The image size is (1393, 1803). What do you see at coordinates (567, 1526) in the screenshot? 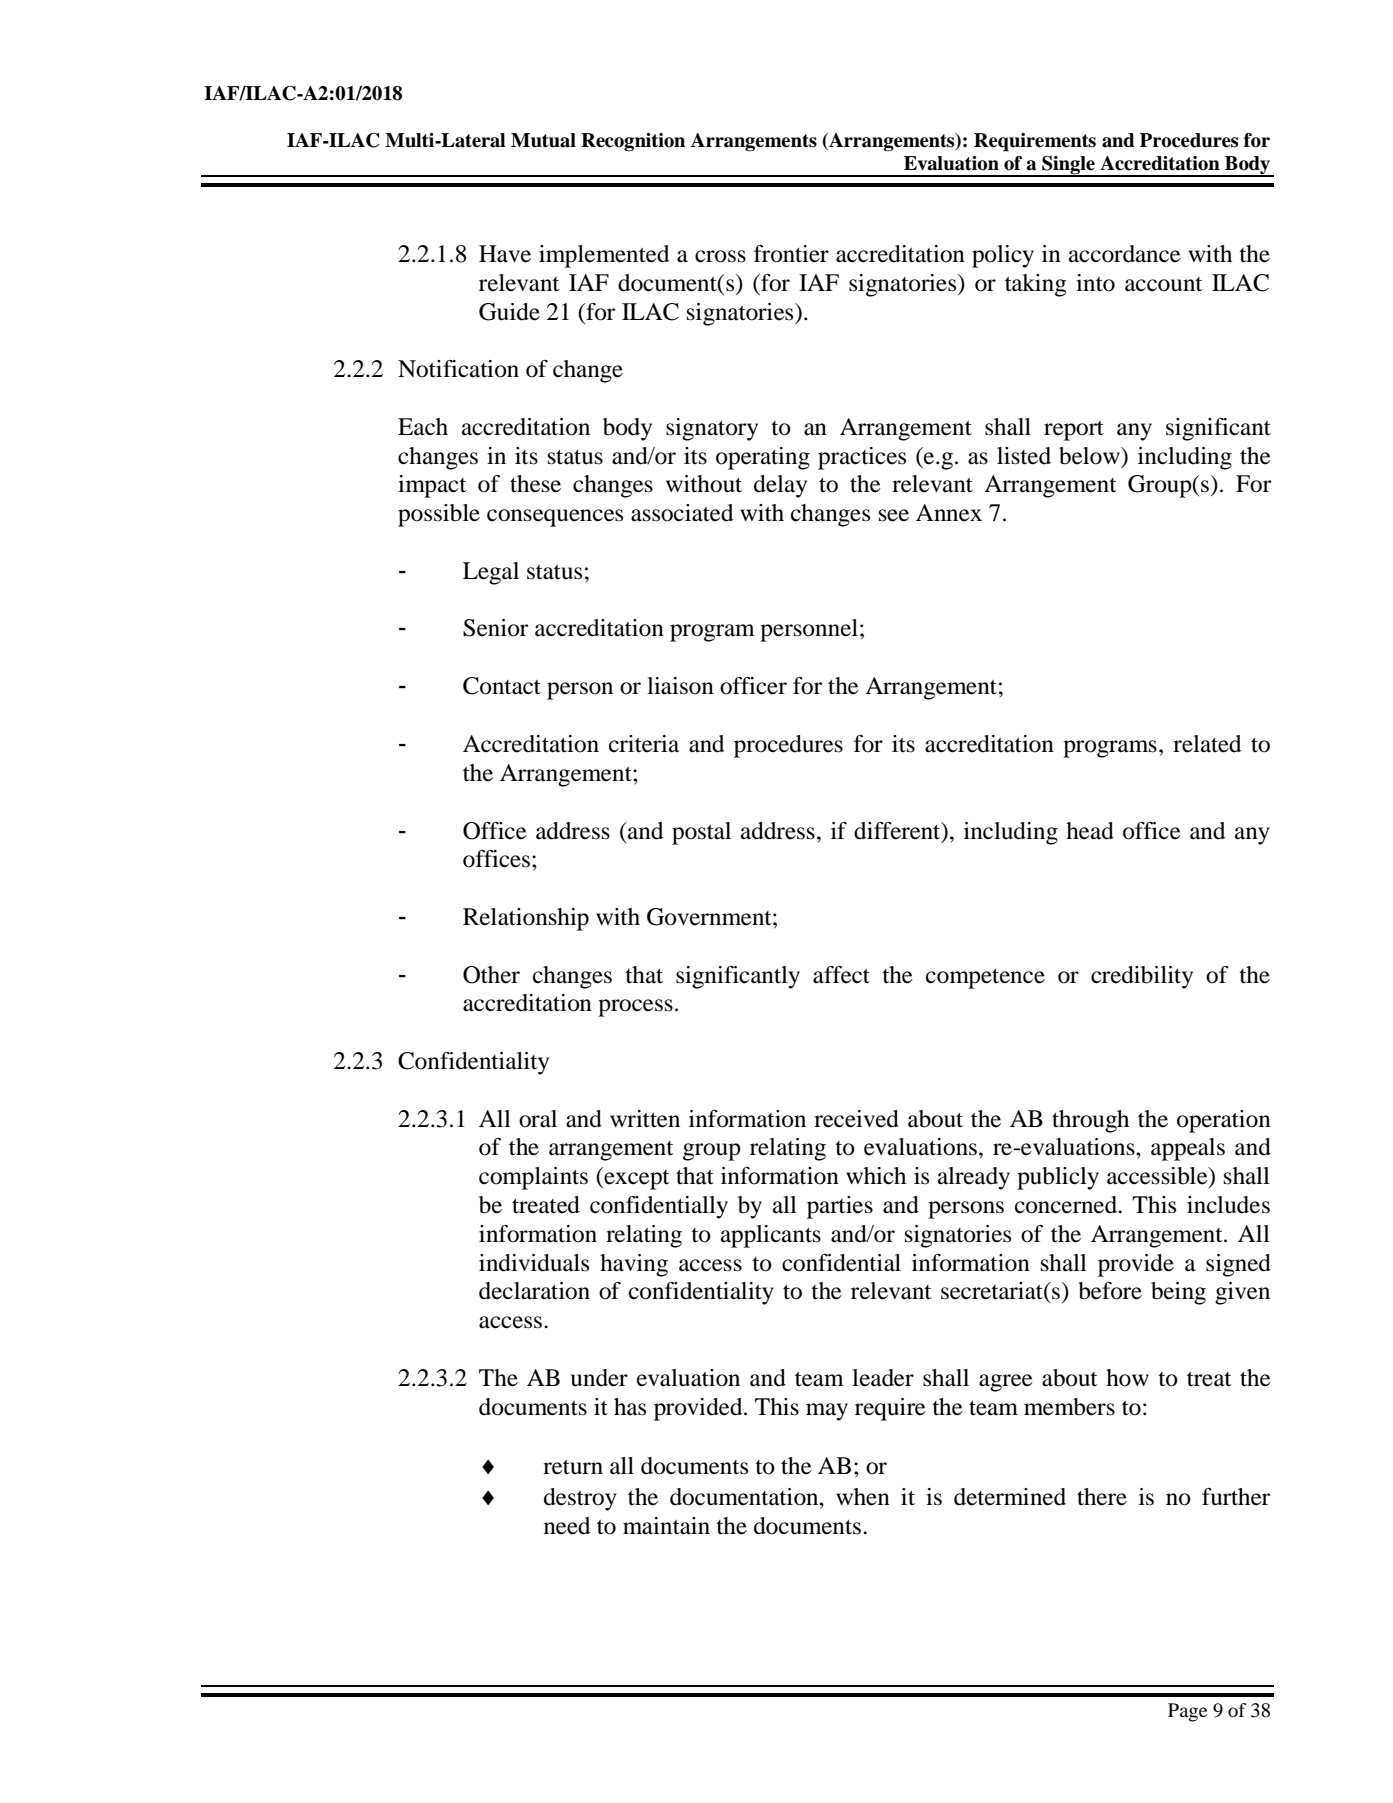
I see `need` at bounding box center [567, 1526].
